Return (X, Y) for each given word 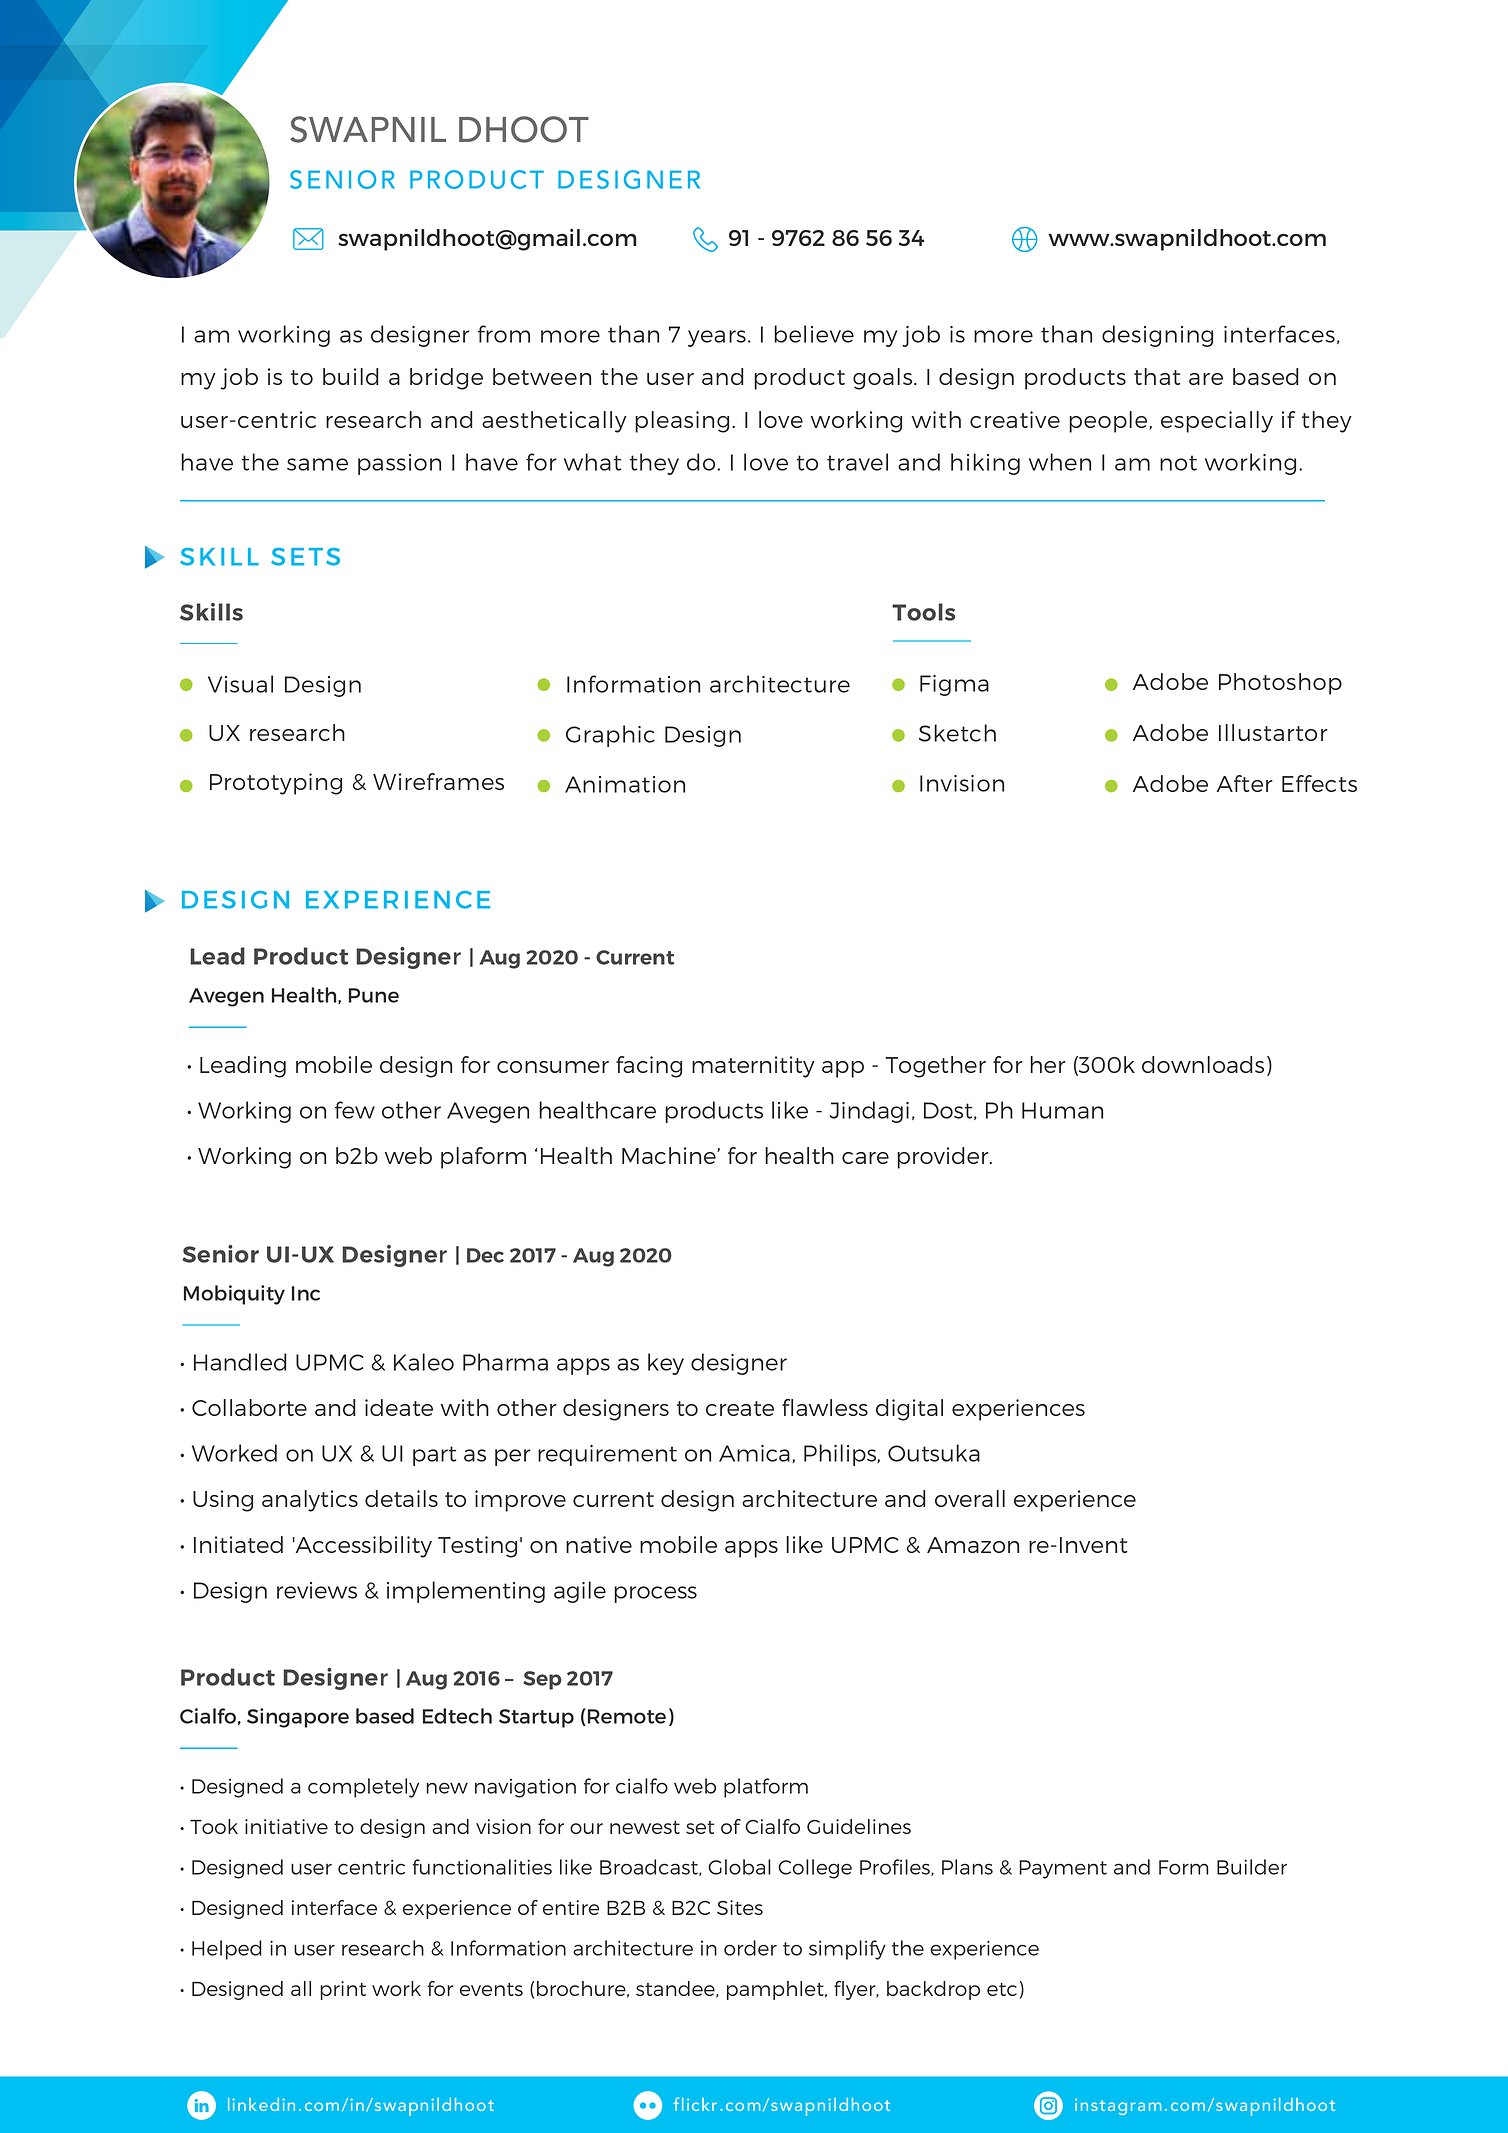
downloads (1203, 1064)
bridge (446, 379)
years (717, 338)
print (343, 1990)
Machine (670, 1155)
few (355, 1110)
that (1157, 376)
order (750, 1948)
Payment (1063, 1869)
